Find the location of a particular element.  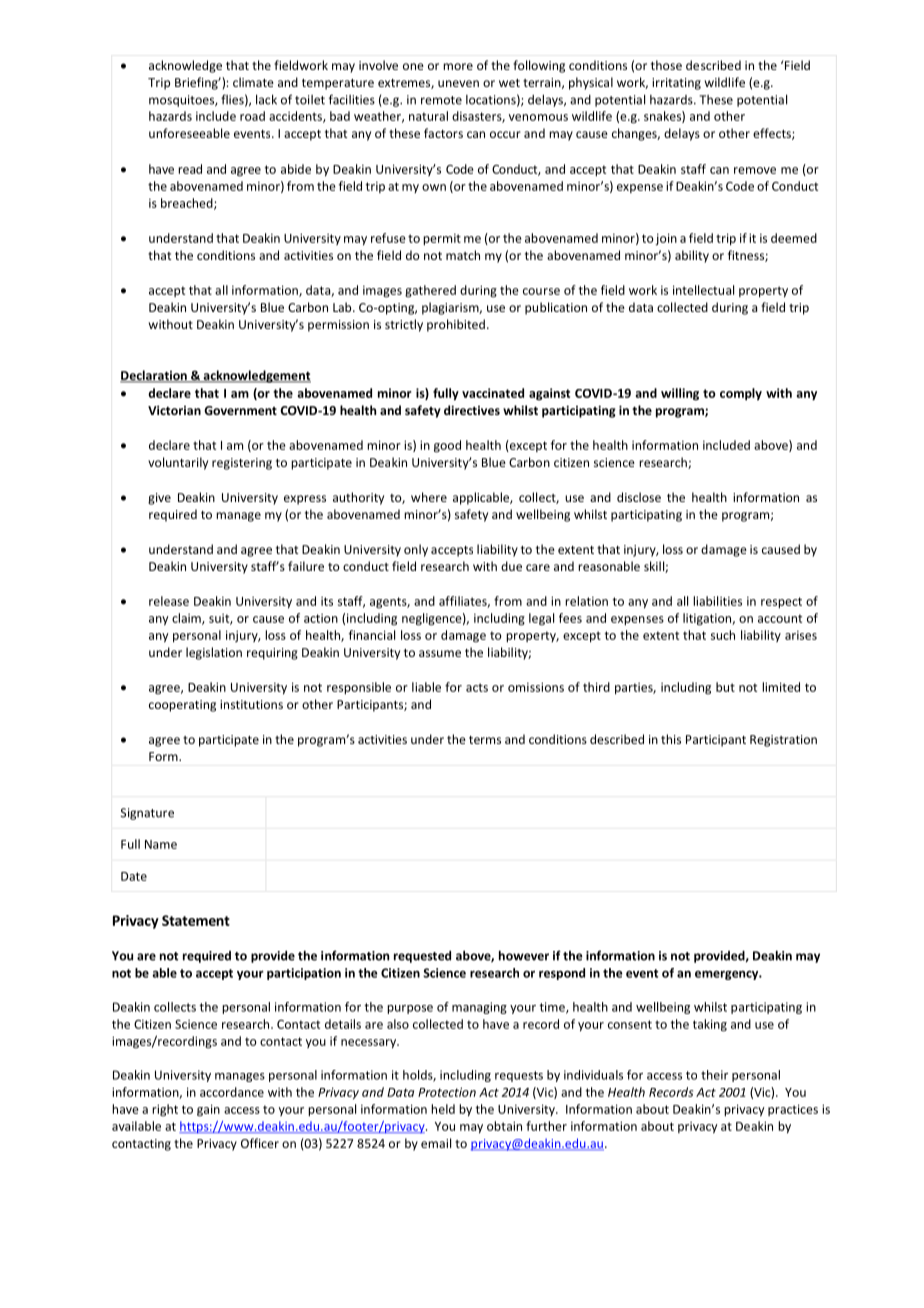

irritating is located at coordinates (676, 84).
